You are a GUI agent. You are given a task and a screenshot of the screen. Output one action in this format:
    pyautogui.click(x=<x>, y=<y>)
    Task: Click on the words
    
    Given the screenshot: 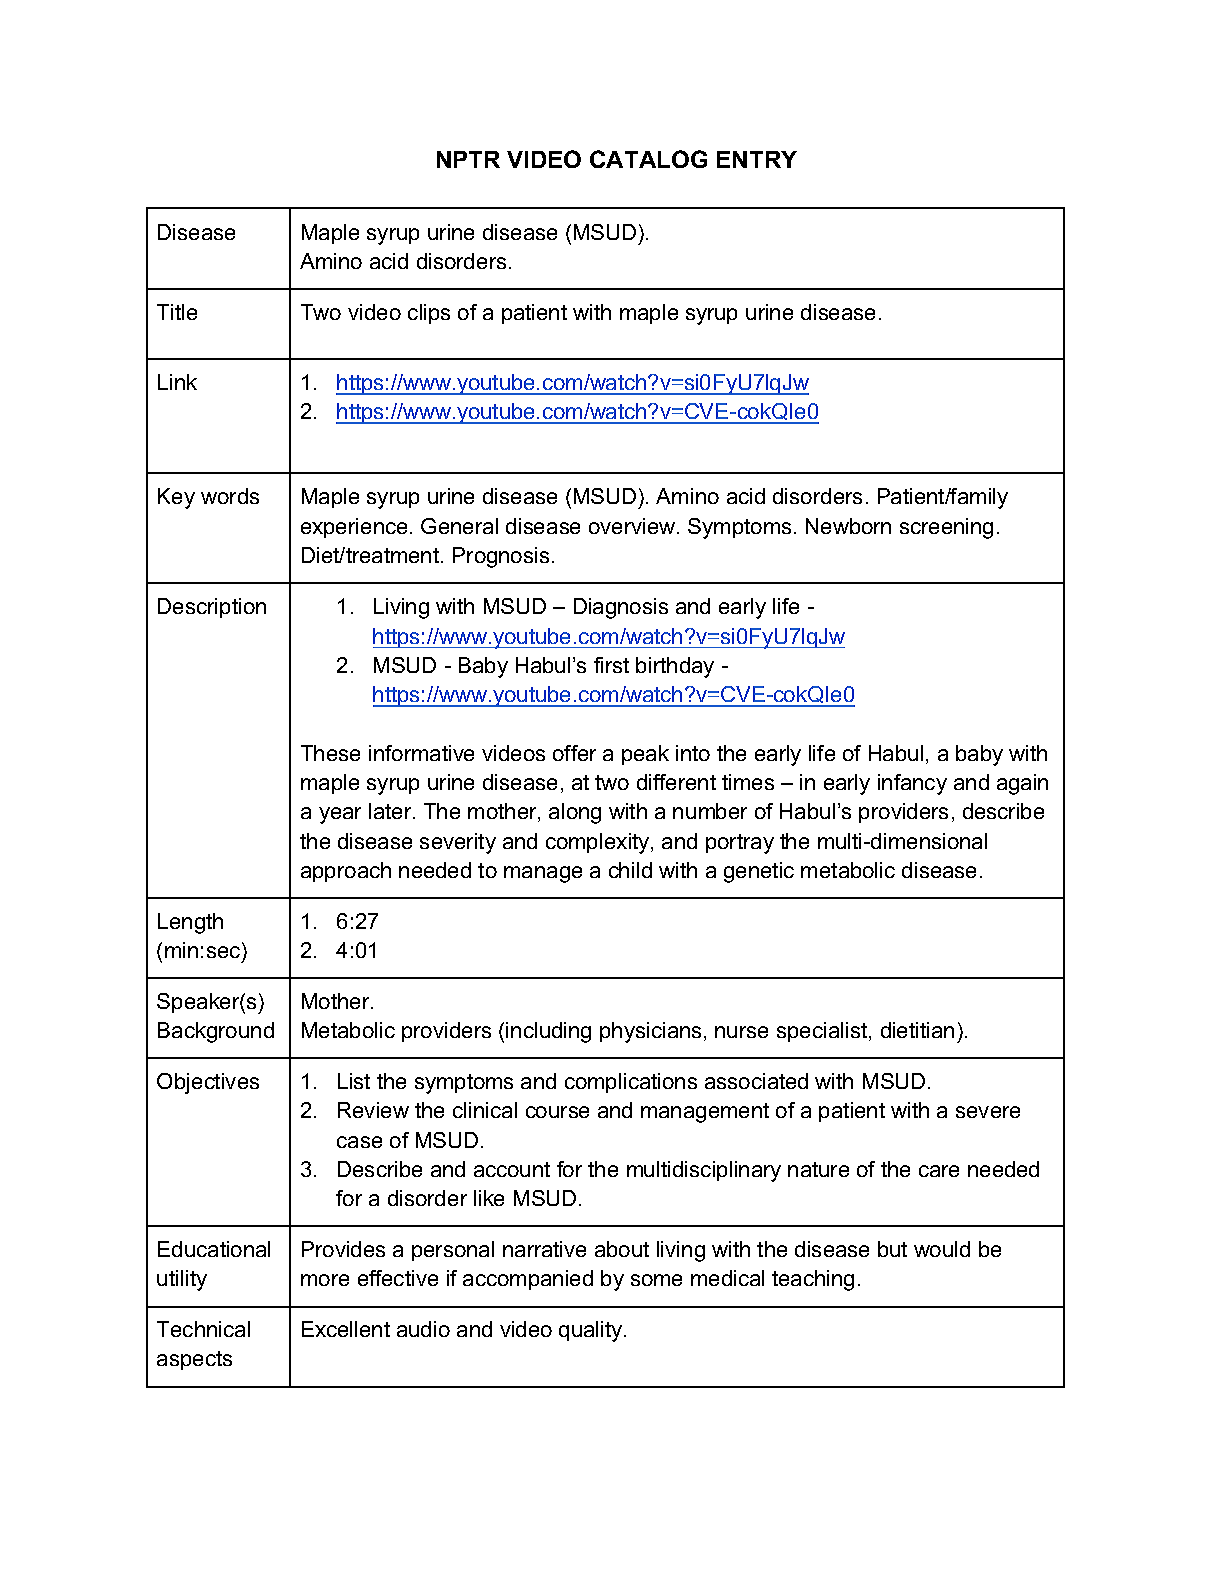 What is the action you would take?
    pyautogui.click(x=230, y=496)
